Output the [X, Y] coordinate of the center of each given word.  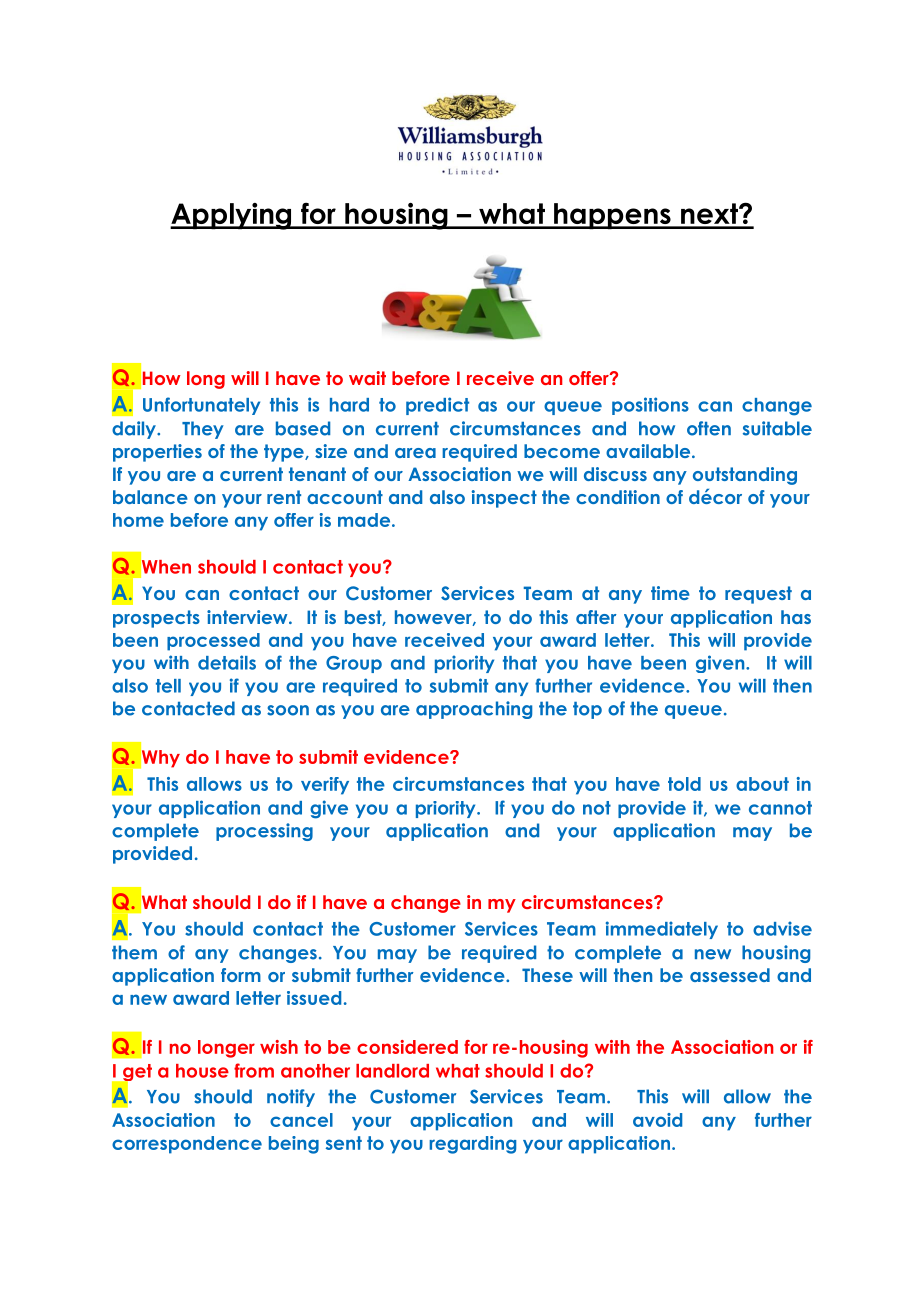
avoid [657, 1120]
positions [650, 406]
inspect [504, 499]
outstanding [745, 476]
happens [612, 216]
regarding [472, 1145]
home [138, 520]
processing [264, 832]
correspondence [187, 1145]
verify [325, 786]
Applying [232, 216]
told [684, 784]
